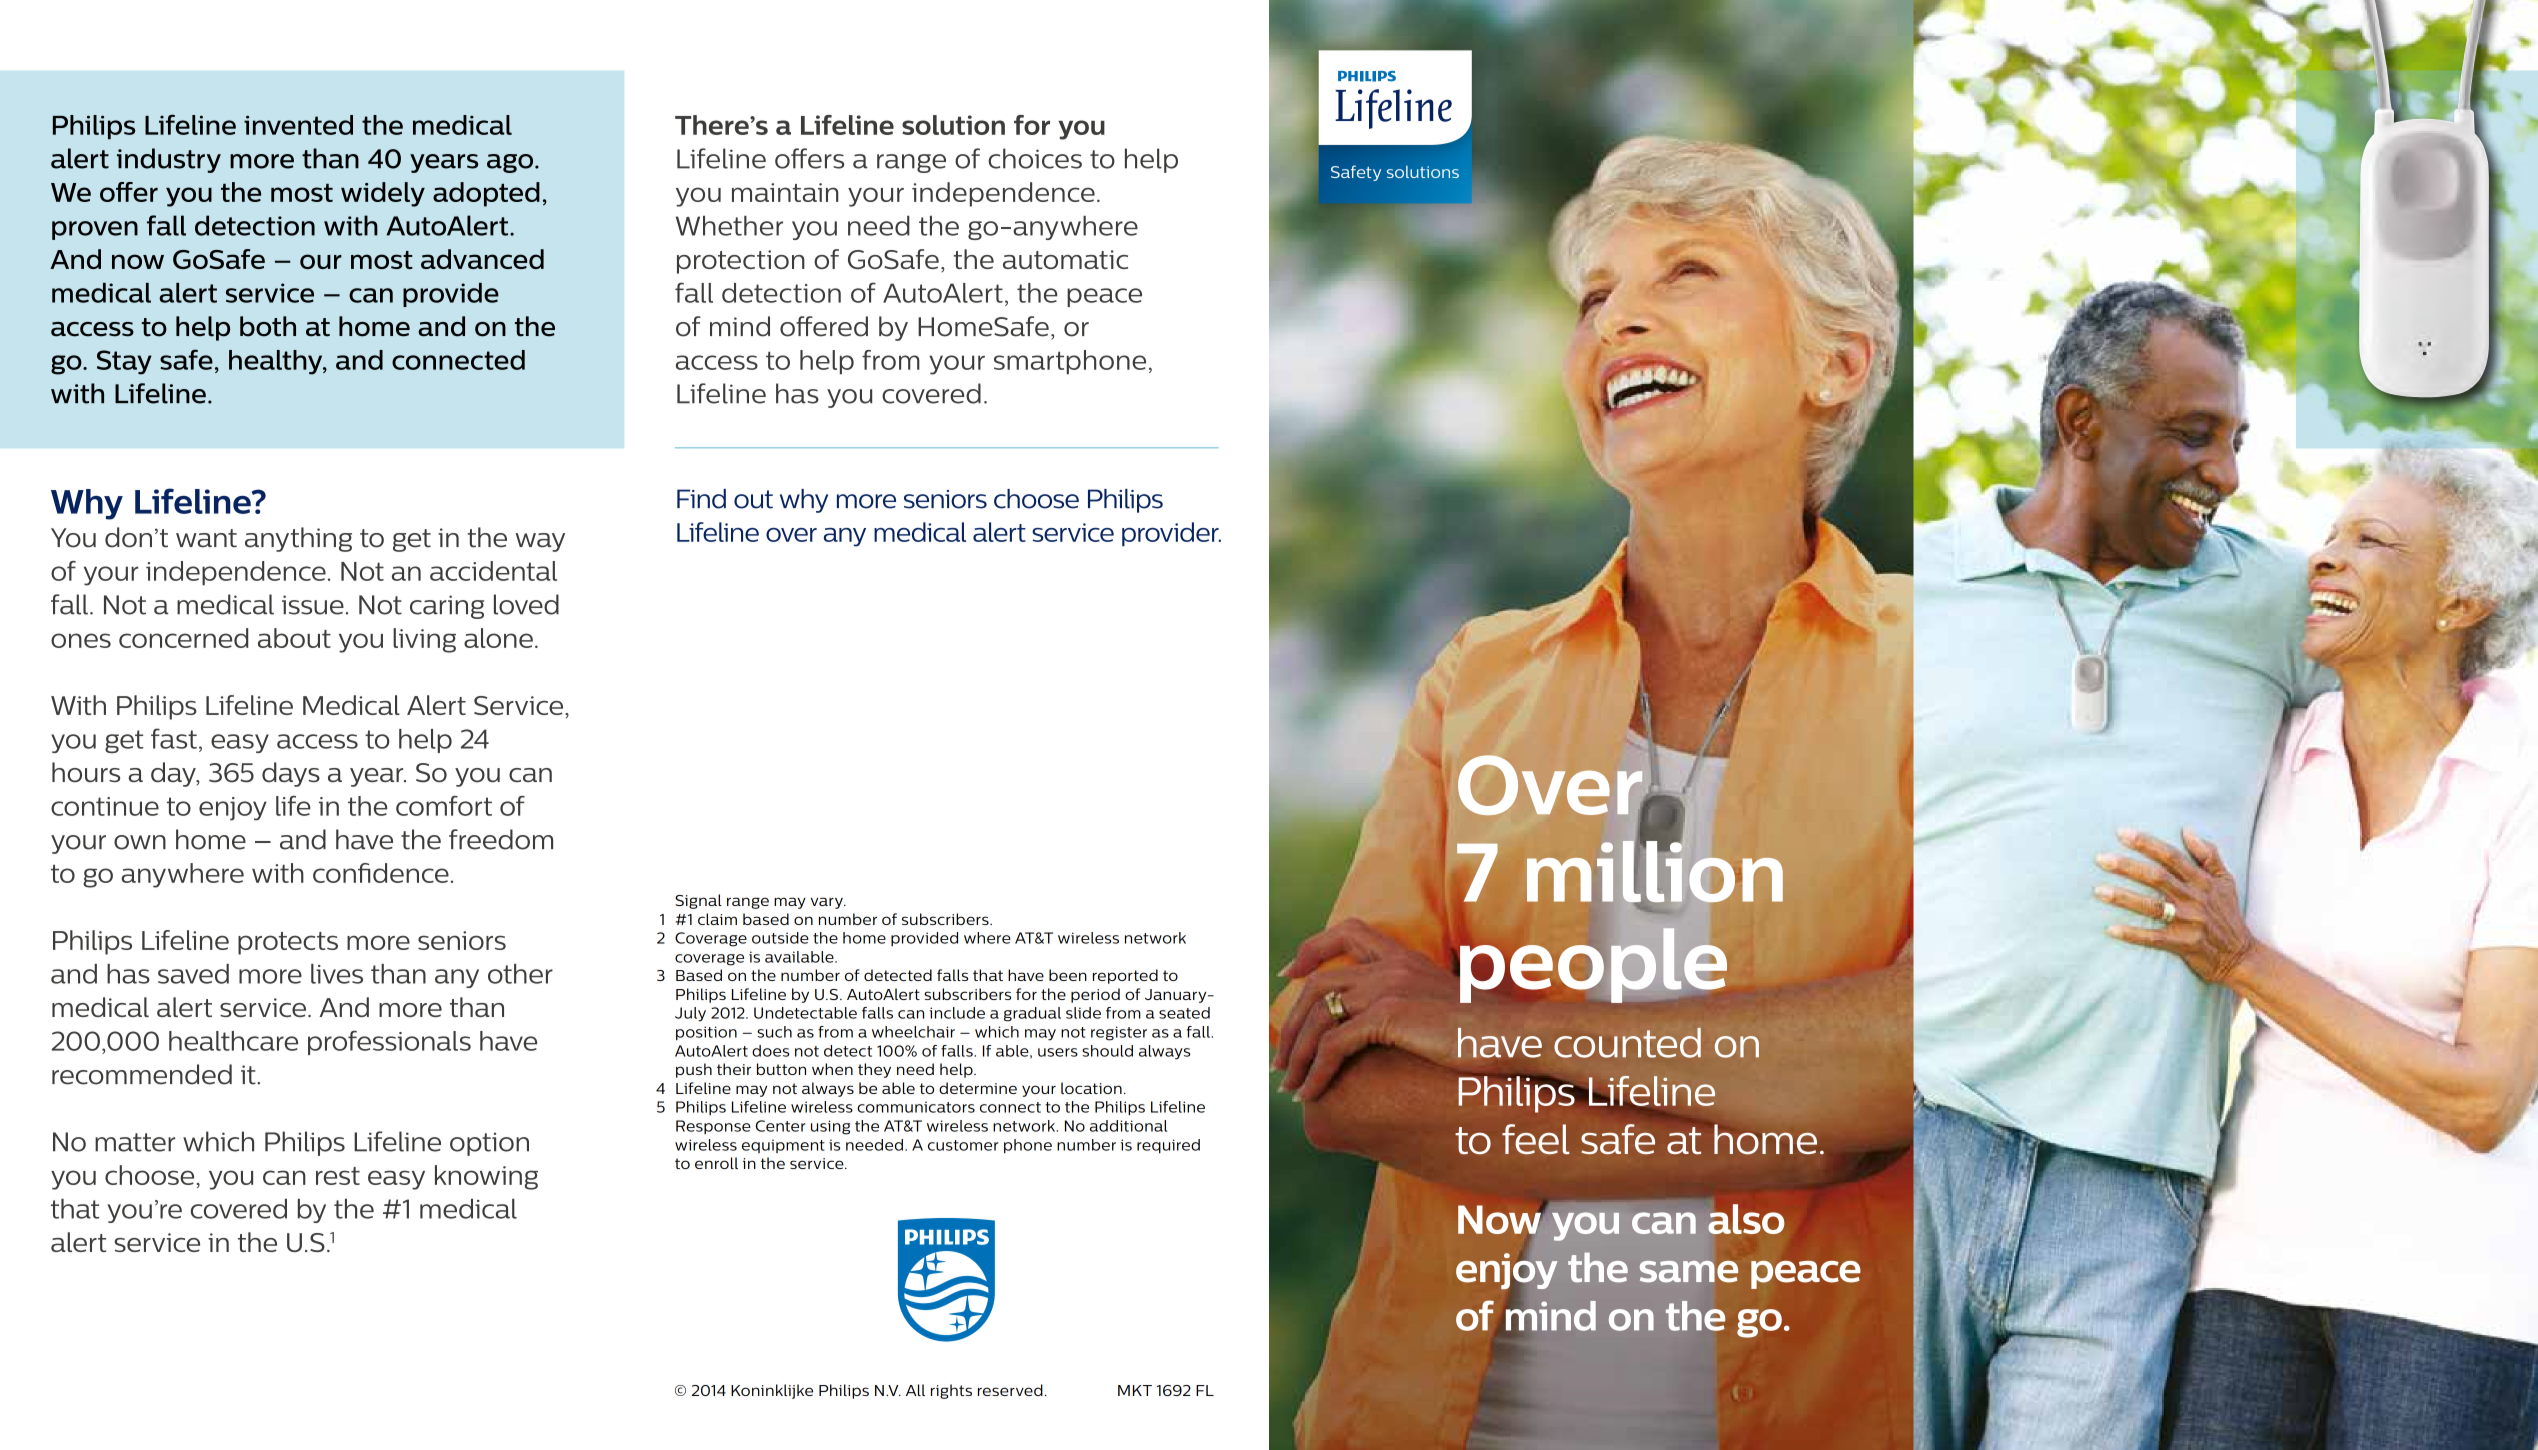 The image size is (2538, 1450). What do you see at coordinates (701, 499) in the page?
I see `Find` at bounding box center [701, 499].
